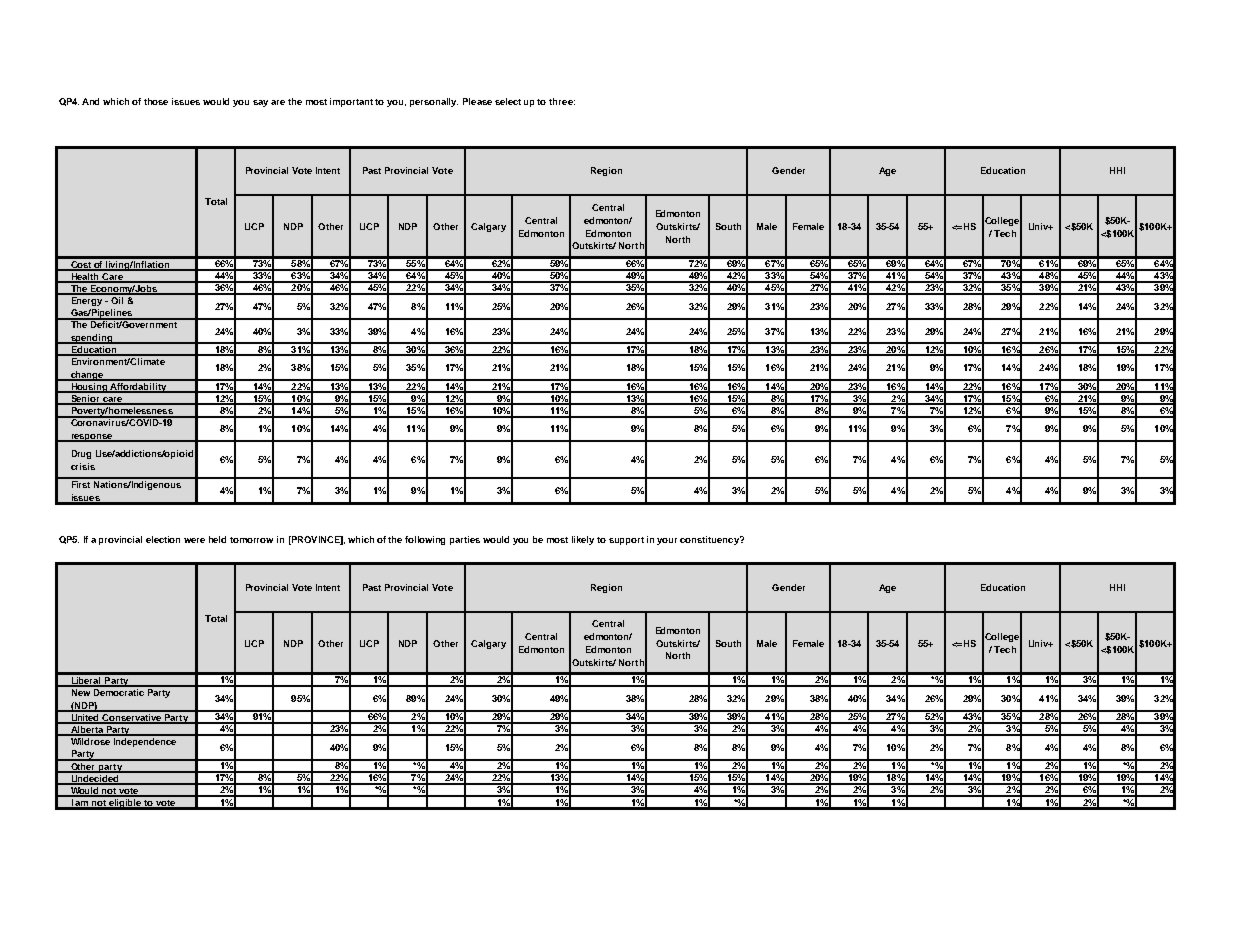 The image size is (1233, 952). What do you see at coordinates (251, 540) in the screenshot?
I see `tomorrow` at bounding box center [251, 540].
